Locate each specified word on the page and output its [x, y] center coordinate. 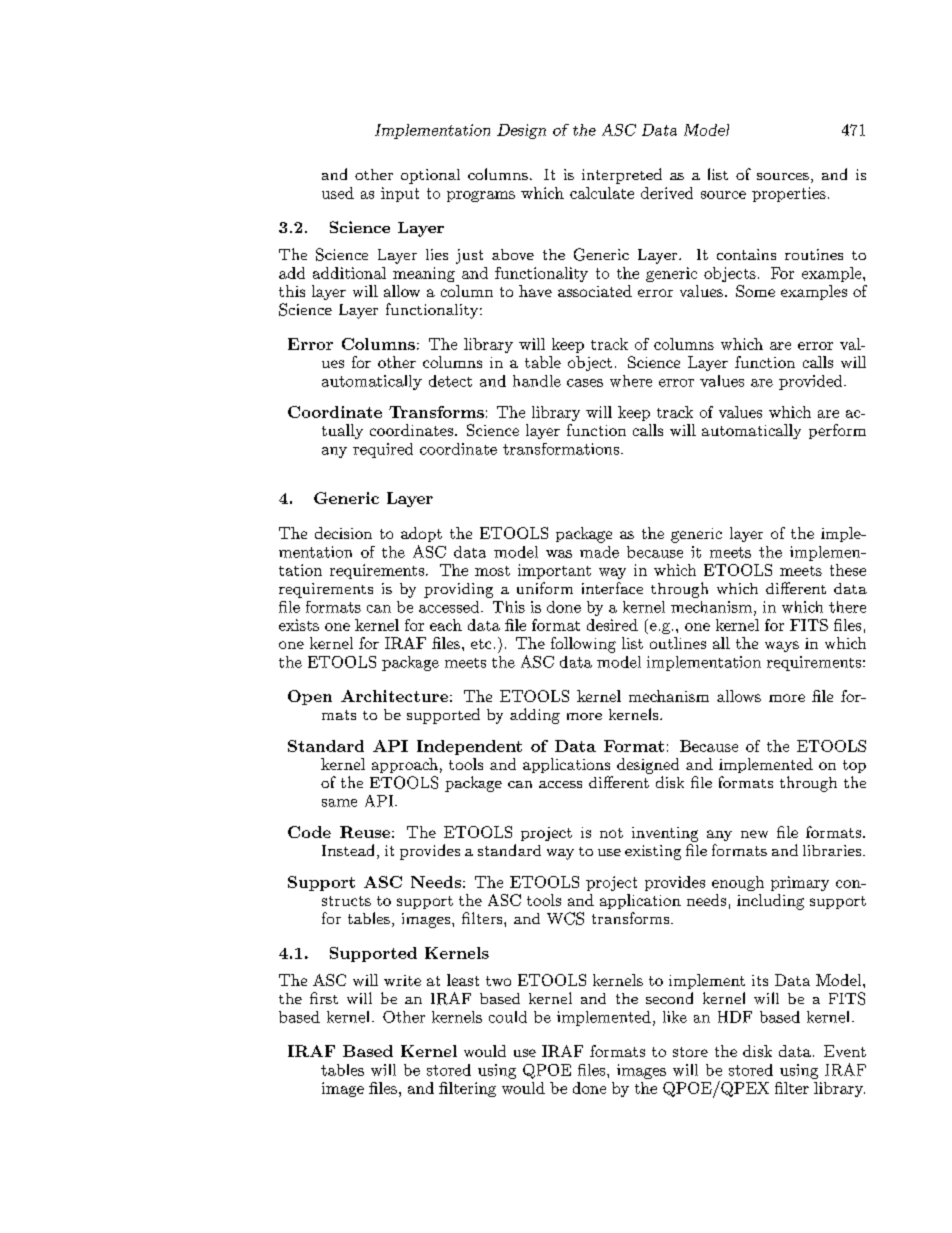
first [324, 998]
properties [789, 194]
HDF [735, 1017]
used [338, 193]
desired [612, 625]
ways [782, 646]
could [508, 1017]
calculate [602, 193]
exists [299, 625]
